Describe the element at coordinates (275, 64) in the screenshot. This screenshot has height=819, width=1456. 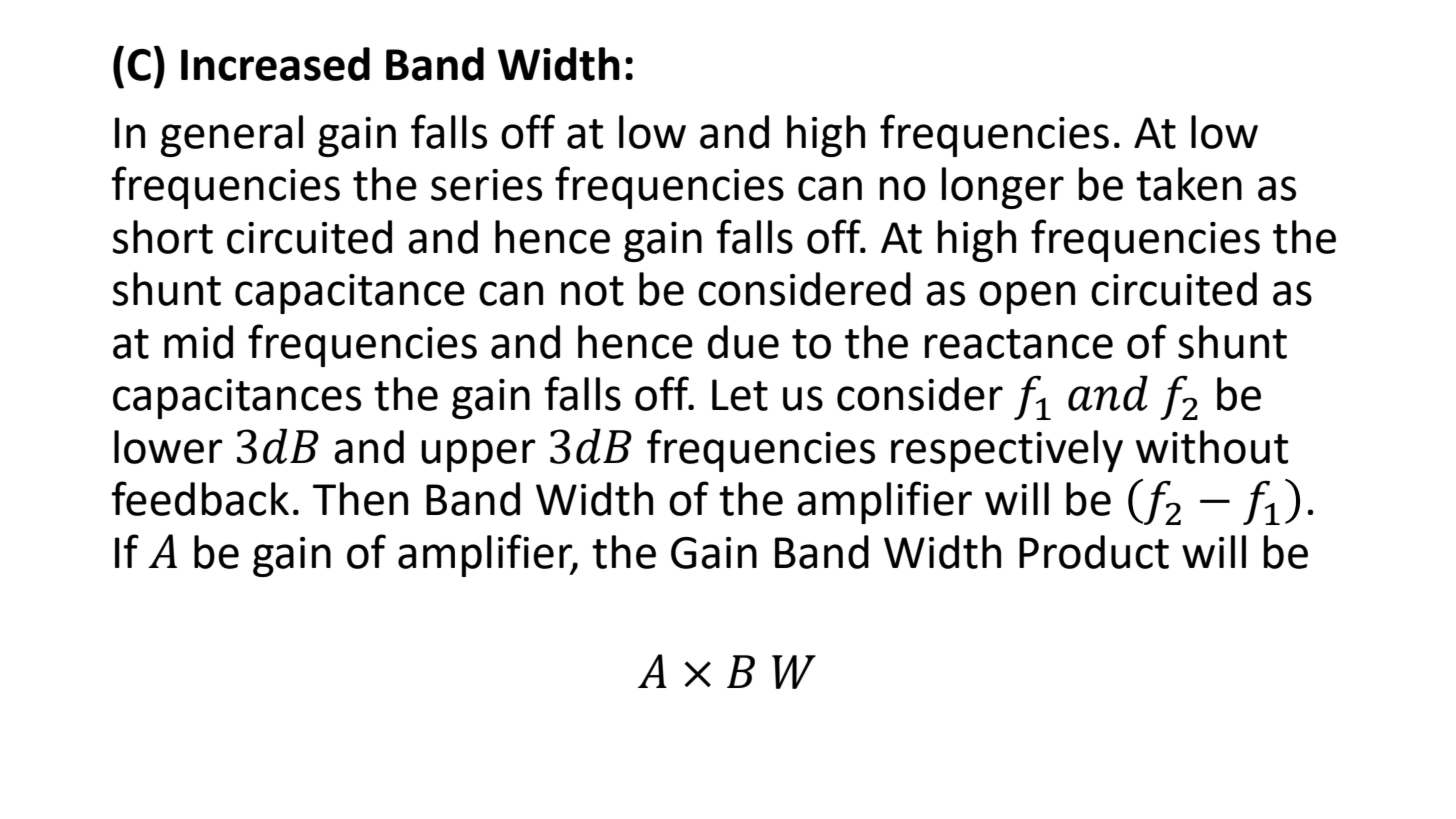
I see `Increased` at that location.
